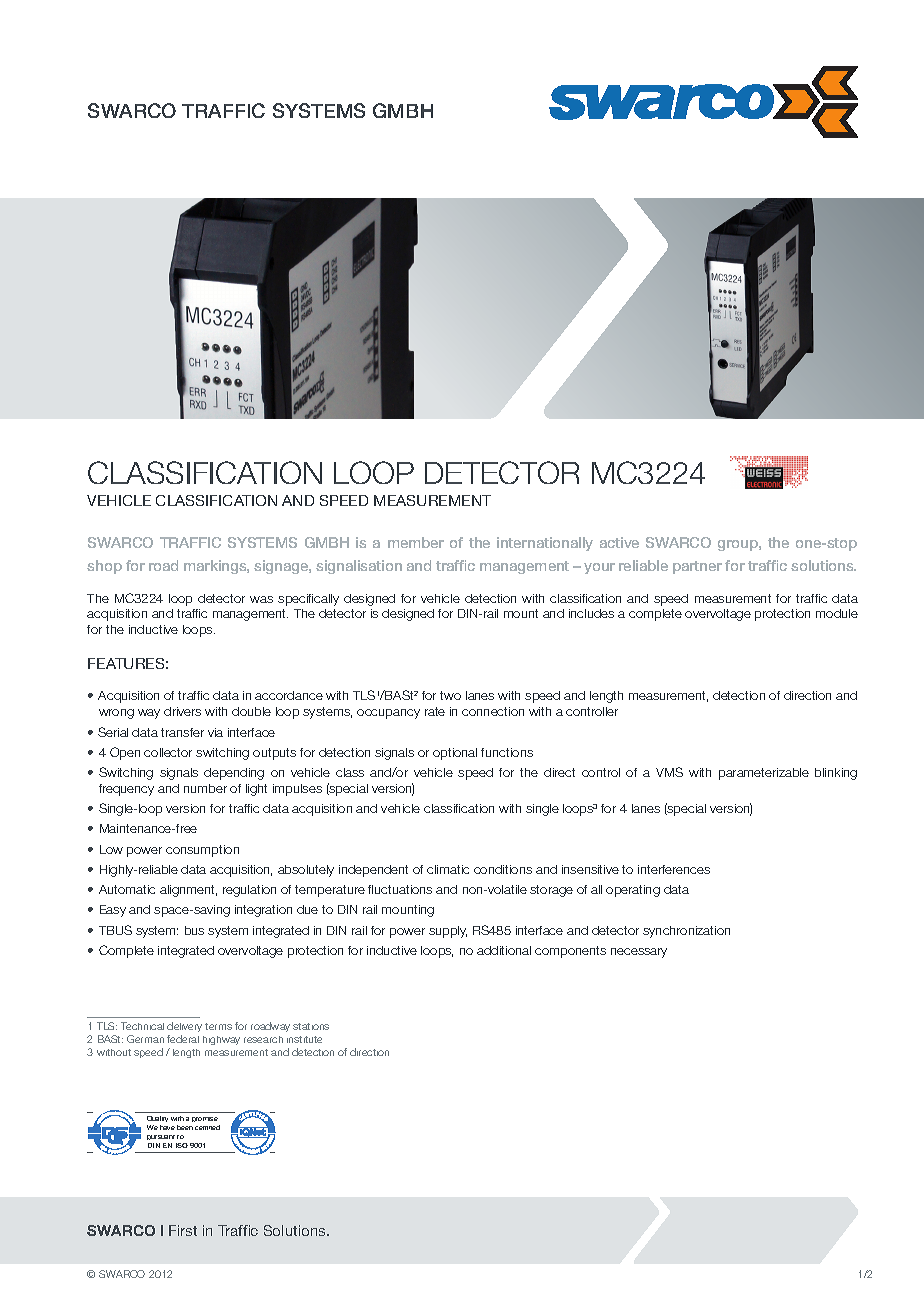  What do you see at coordinates (697, 567) in the screenshot?
I see `partner` at bounding box center [697, 567].
